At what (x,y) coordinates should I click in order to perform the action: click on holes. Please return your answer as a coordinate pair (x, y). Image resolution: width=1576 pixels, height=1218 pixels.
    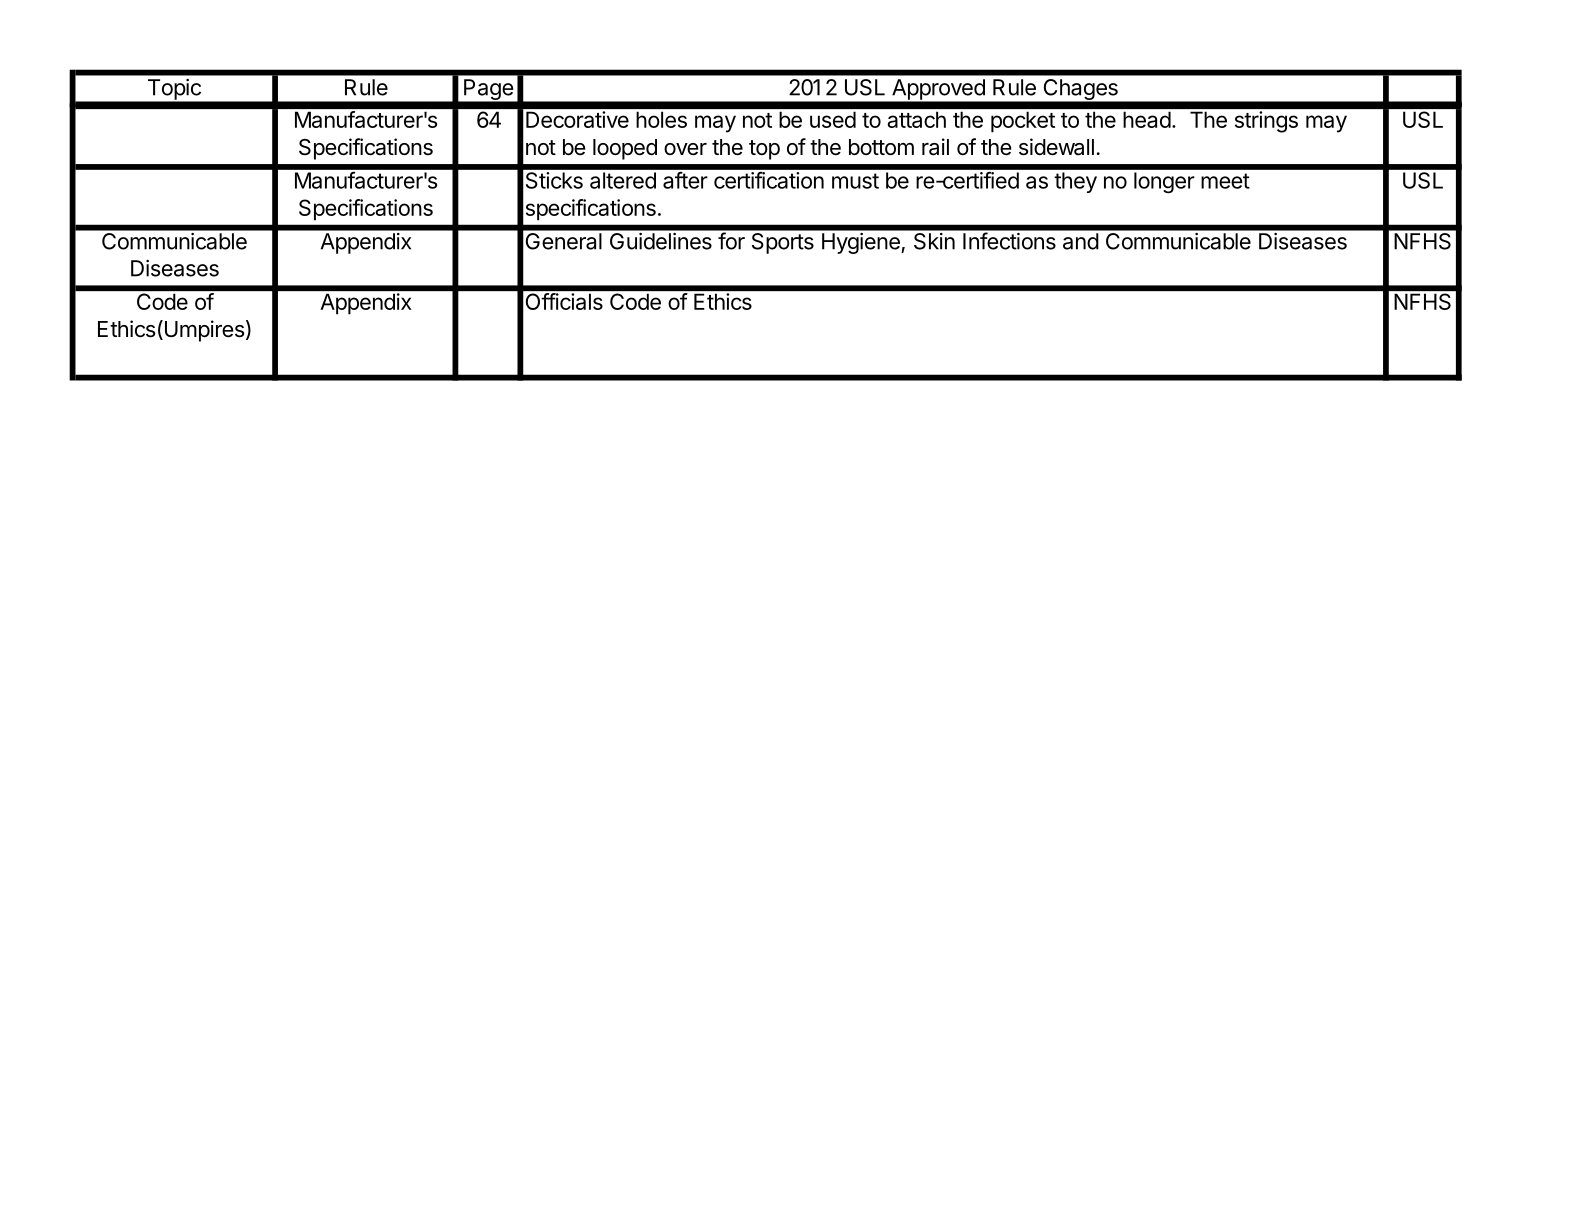
    Looking at the image, I should click on (661, 120).
